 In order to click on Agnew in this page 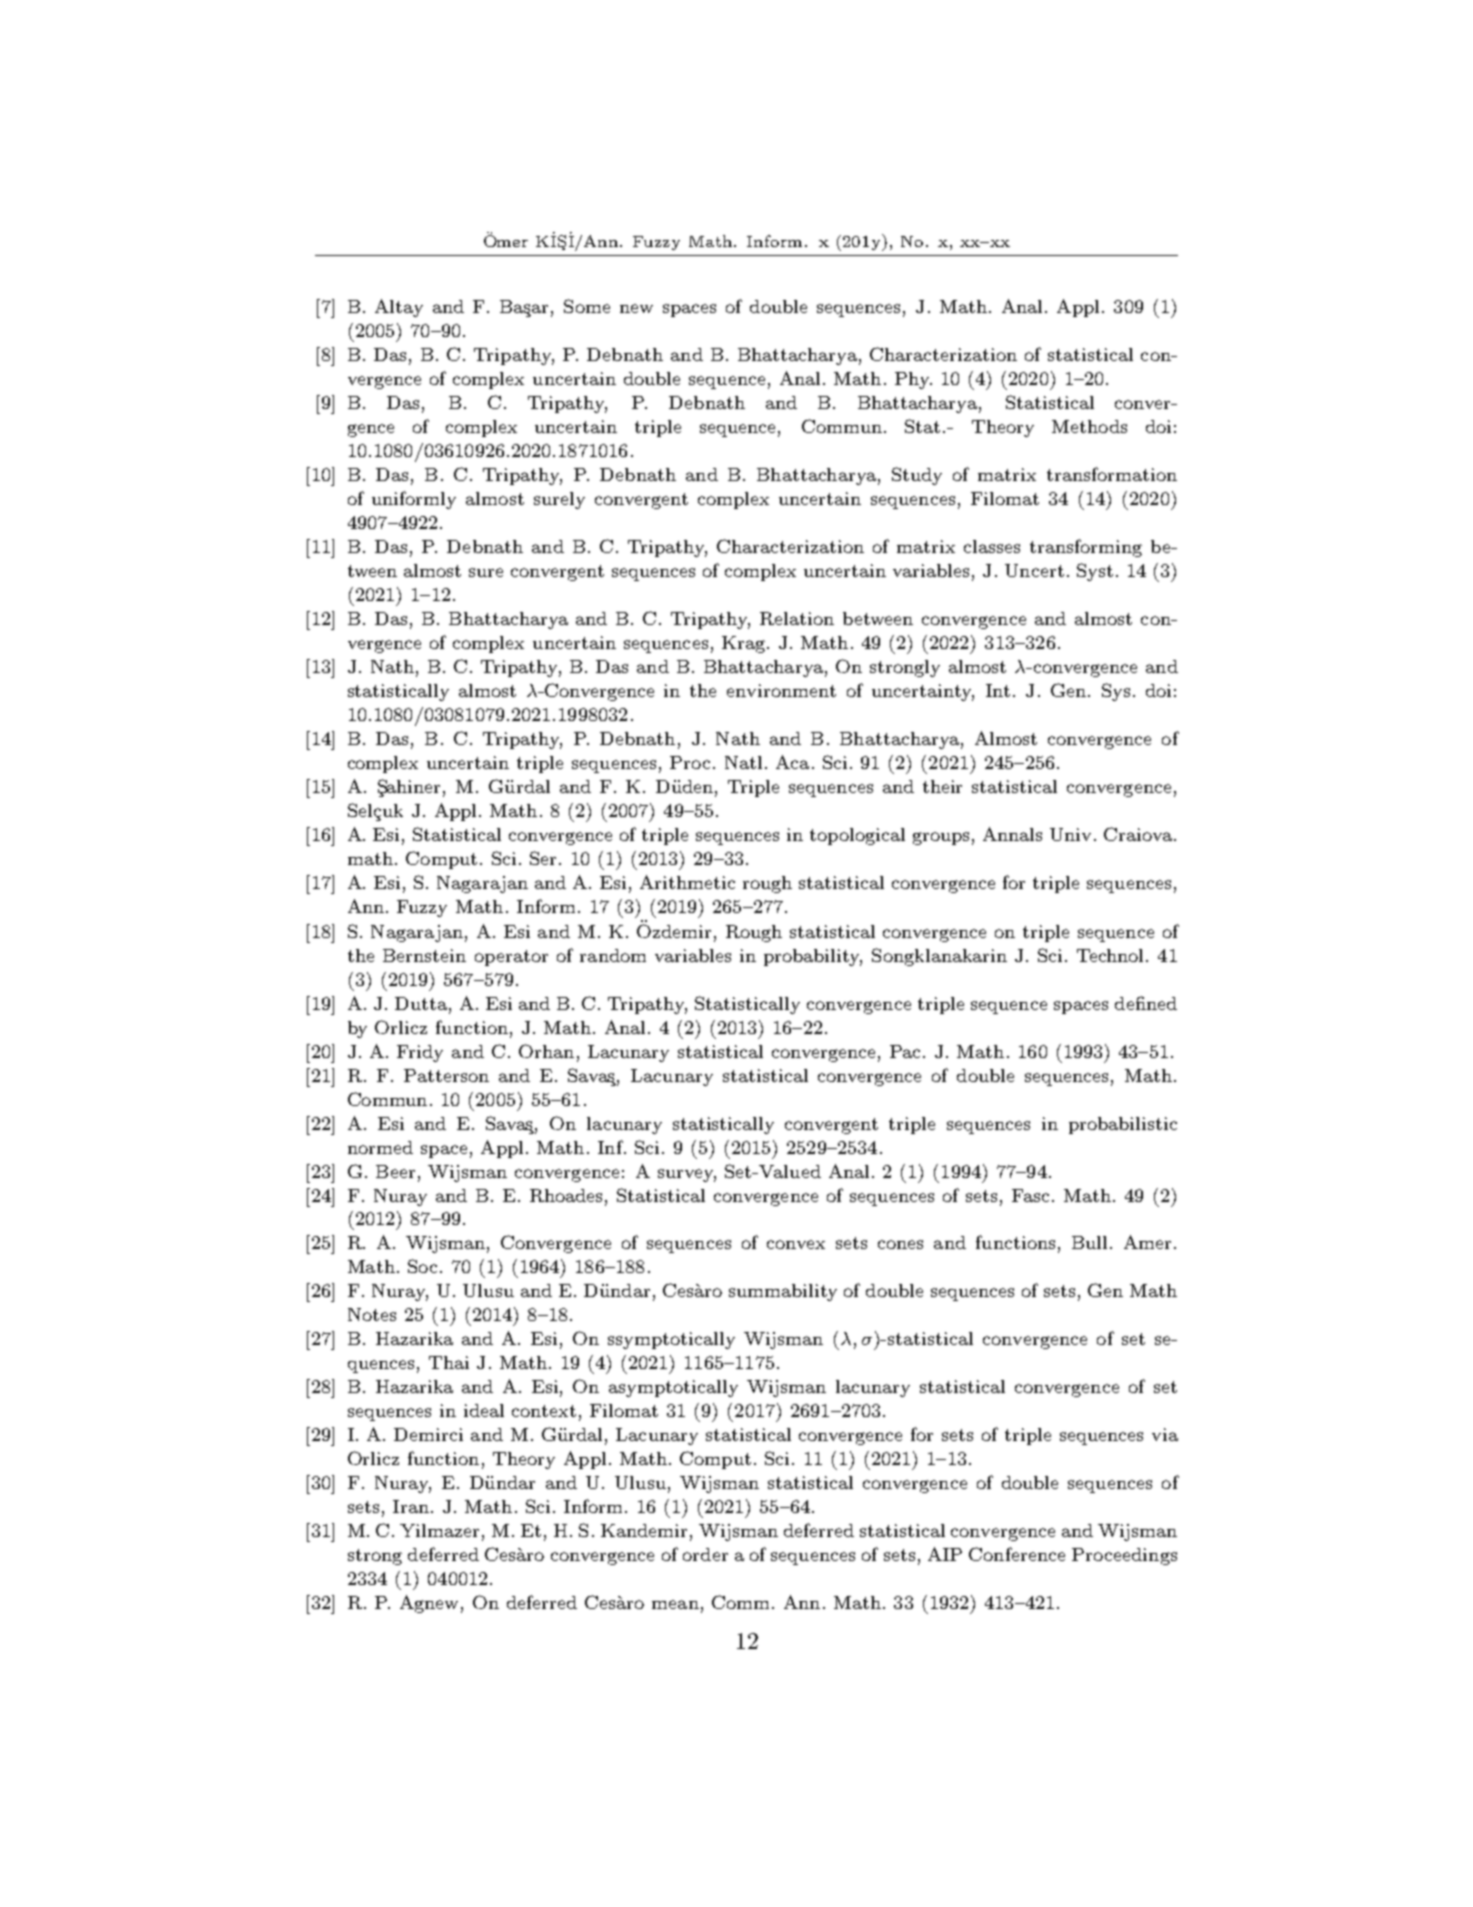, I will do `click(429, 1604)`.
